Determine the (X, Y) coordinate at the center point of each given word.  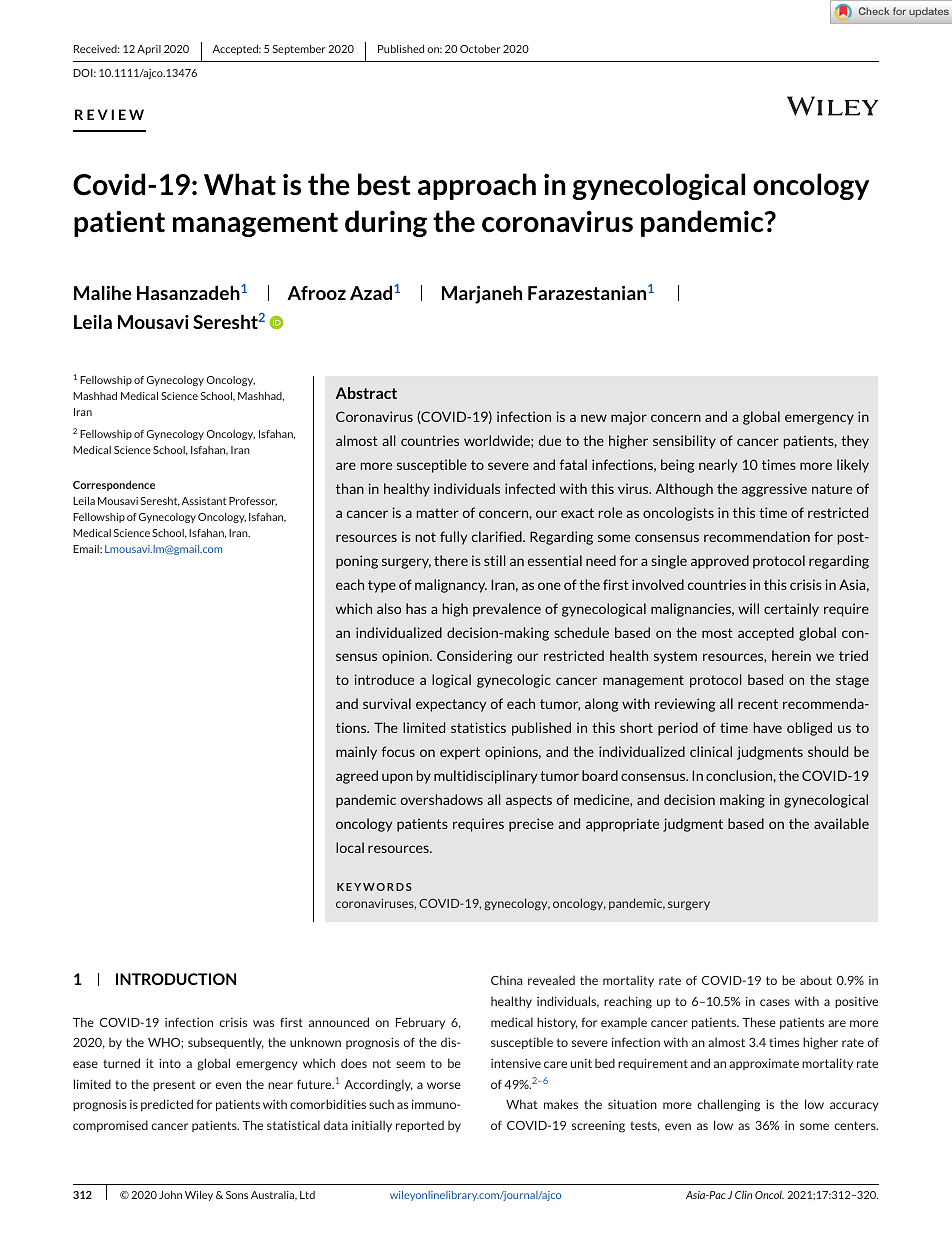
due (550, 440)
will (748, 608)
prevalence (507, 610)
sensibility (684, 442)
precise (531, 825)
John (170, 1195)
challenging (728, 1105)
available (841, 823)
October (480, 49)
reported (420, 1126)
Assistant (203, 501)
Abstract (366, 393)
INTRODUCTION (176, 979)
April (149, 50)
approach (477, 186)
